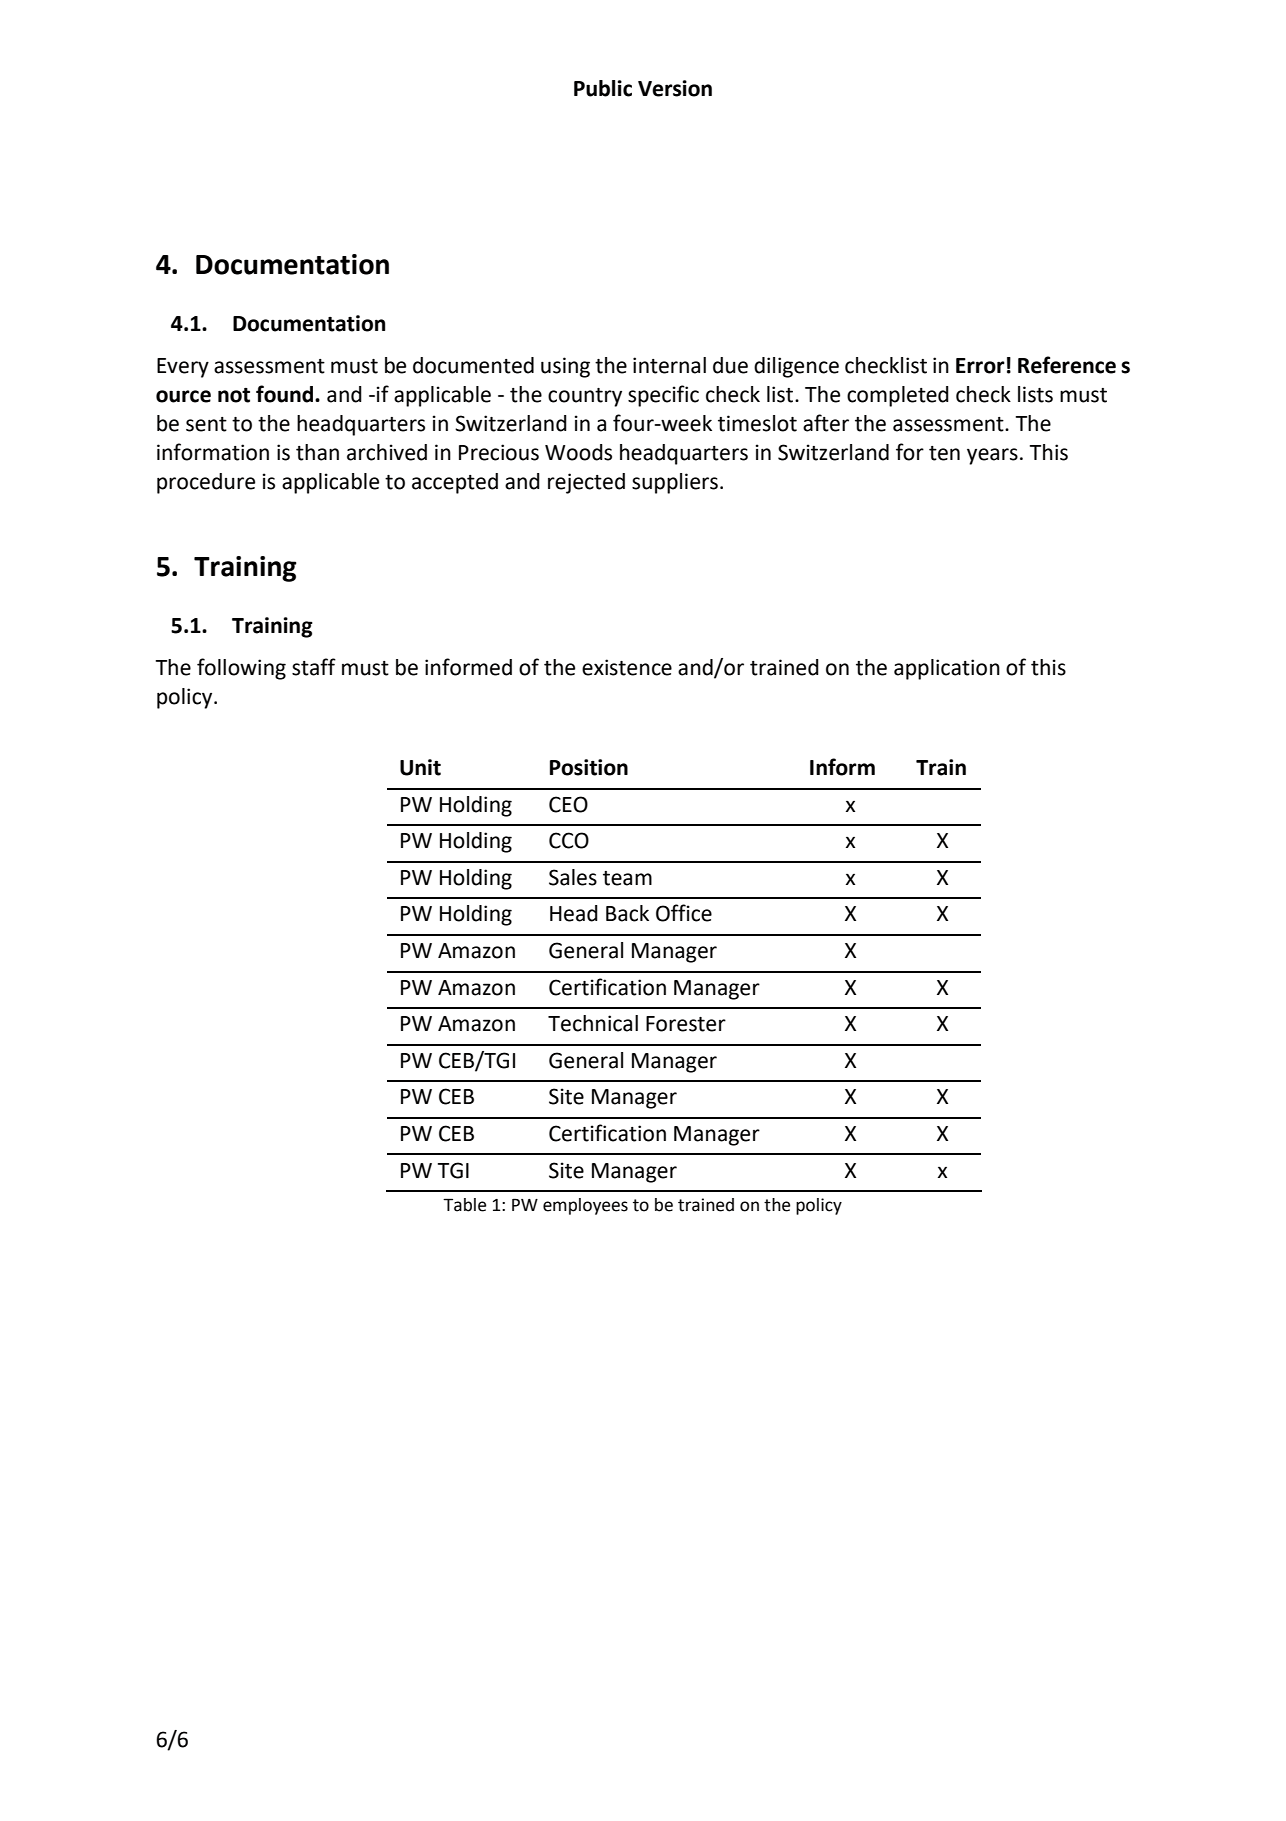 The height and width of the screenshot is (1821, 1286). I want to click on Error, so click(980, 366).
